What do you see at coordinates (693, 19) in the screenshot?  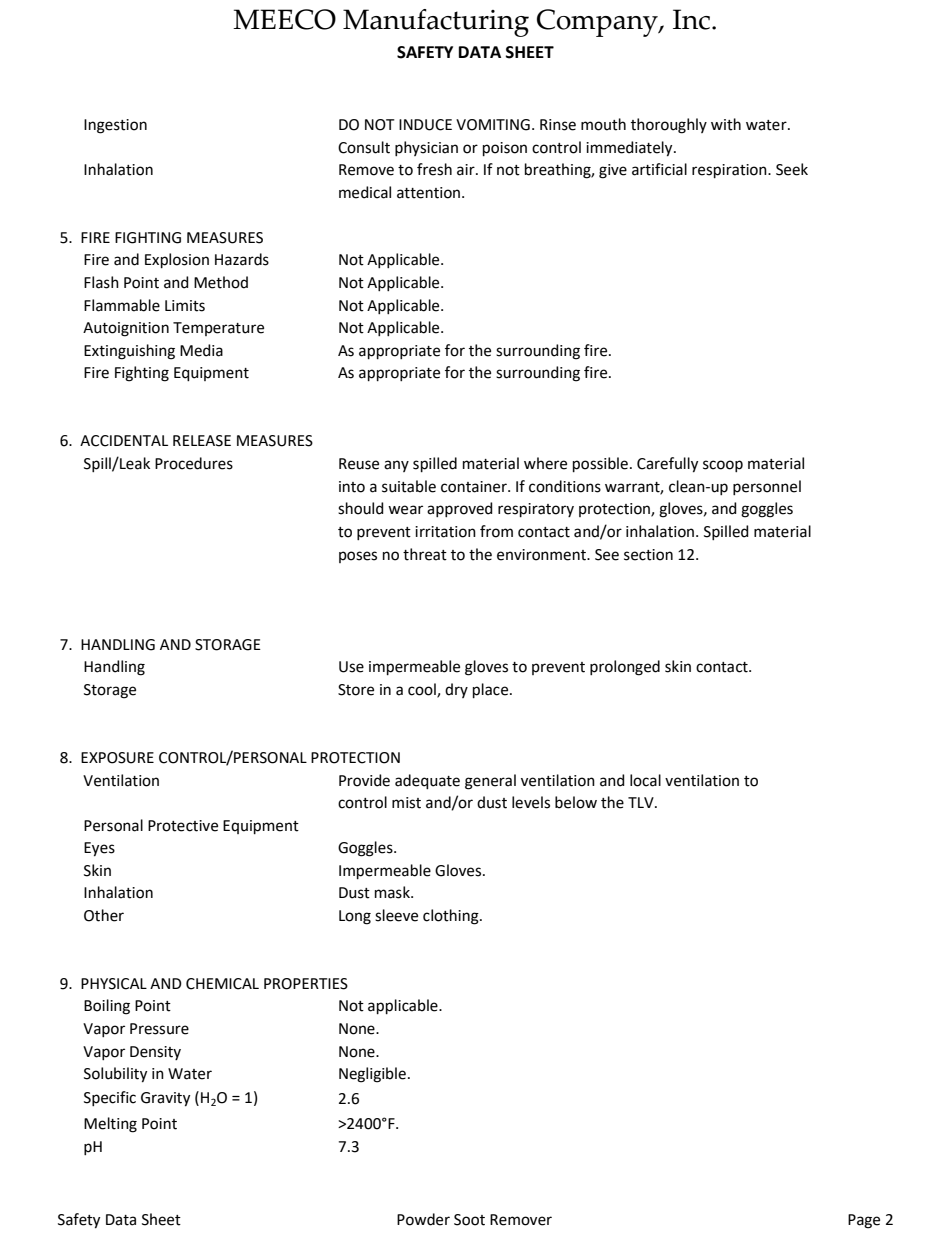 I see `Inc` at bounding box center [693, 19].
